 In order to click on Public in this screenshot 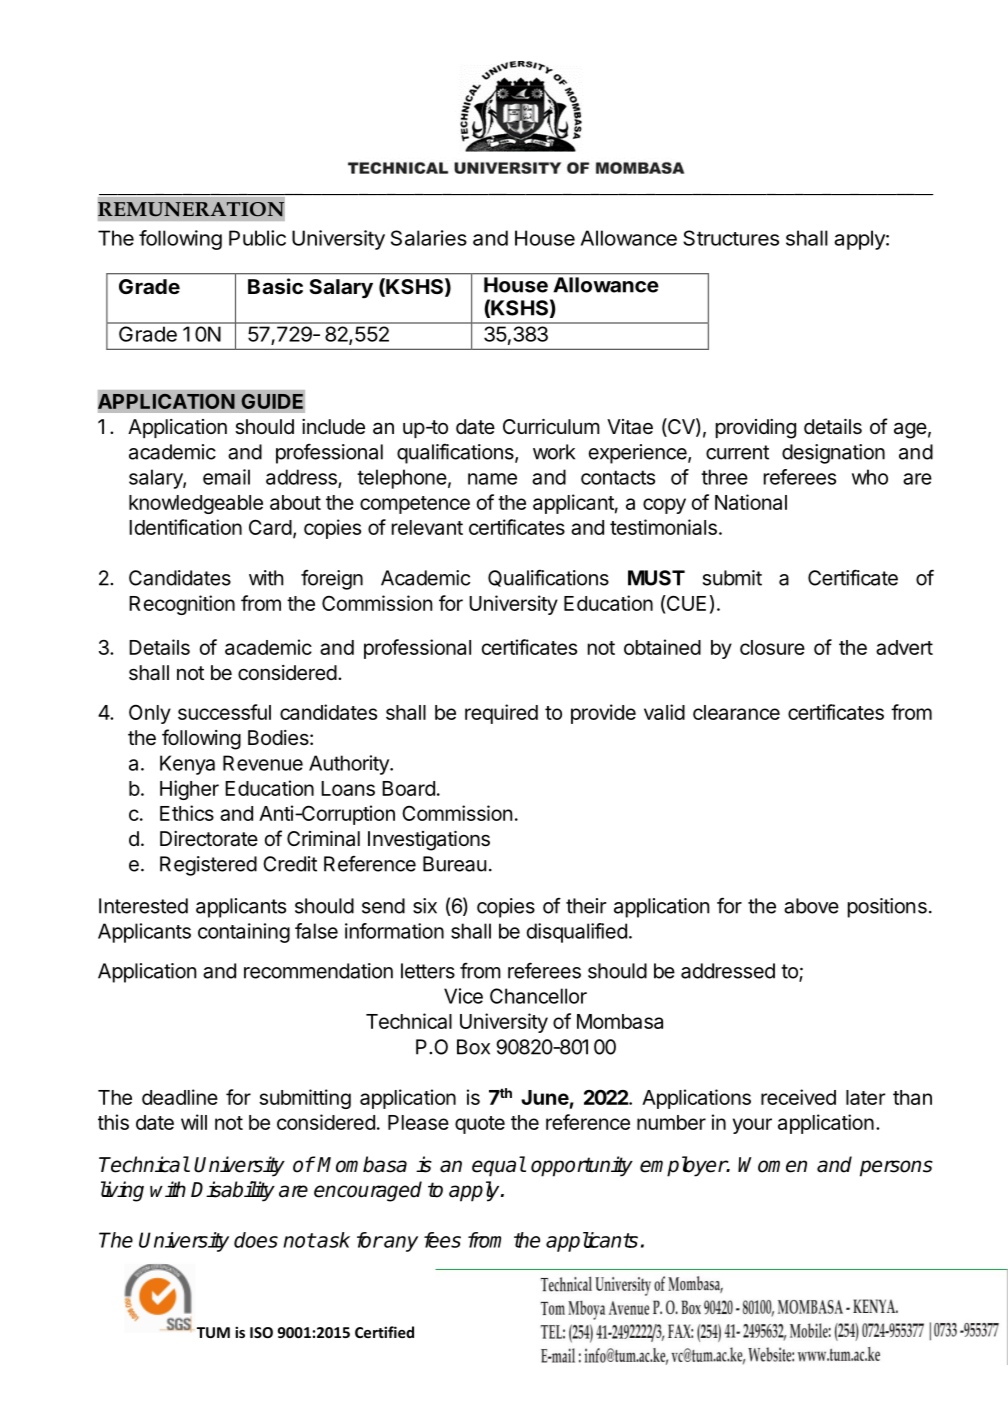, I will do `click(257, 238)`.
